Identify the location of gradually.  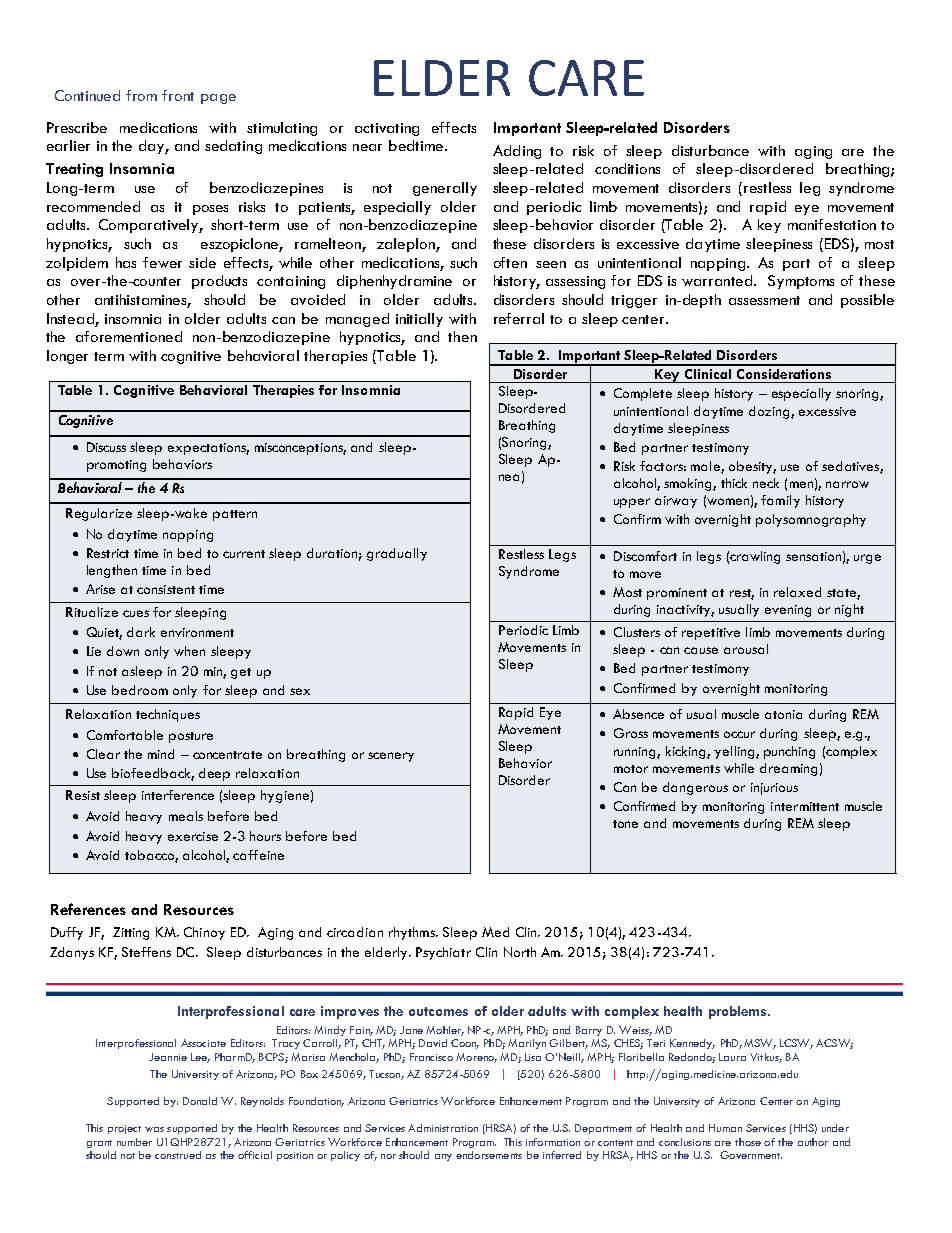
(397, 554).
